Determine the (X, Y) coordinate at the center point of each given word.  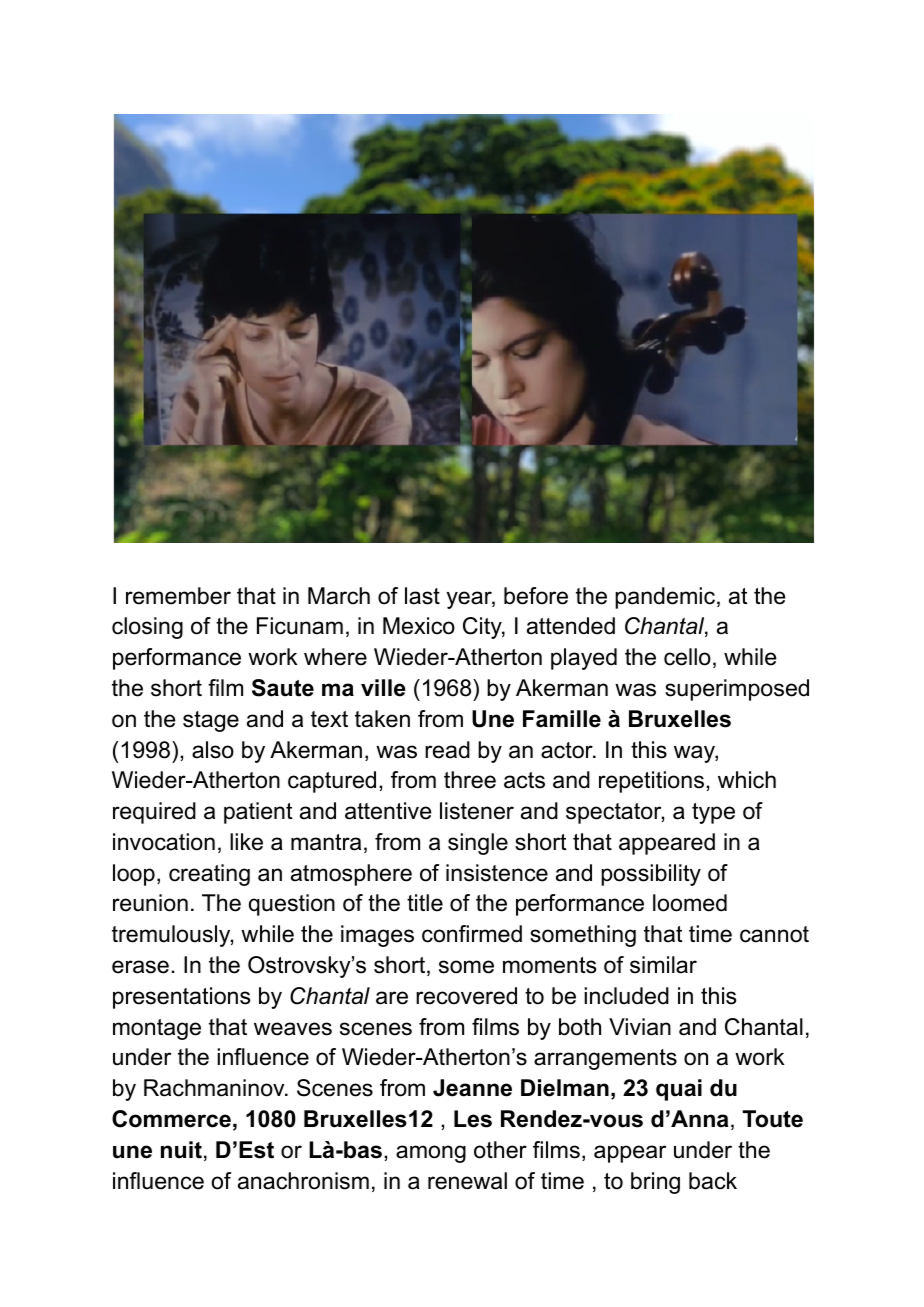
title (425, 903)
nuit (181, 1150)
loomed (690, 903)
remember (178, 596)
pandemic (665, 598)
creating (209, 875)
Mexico (419, 626)
